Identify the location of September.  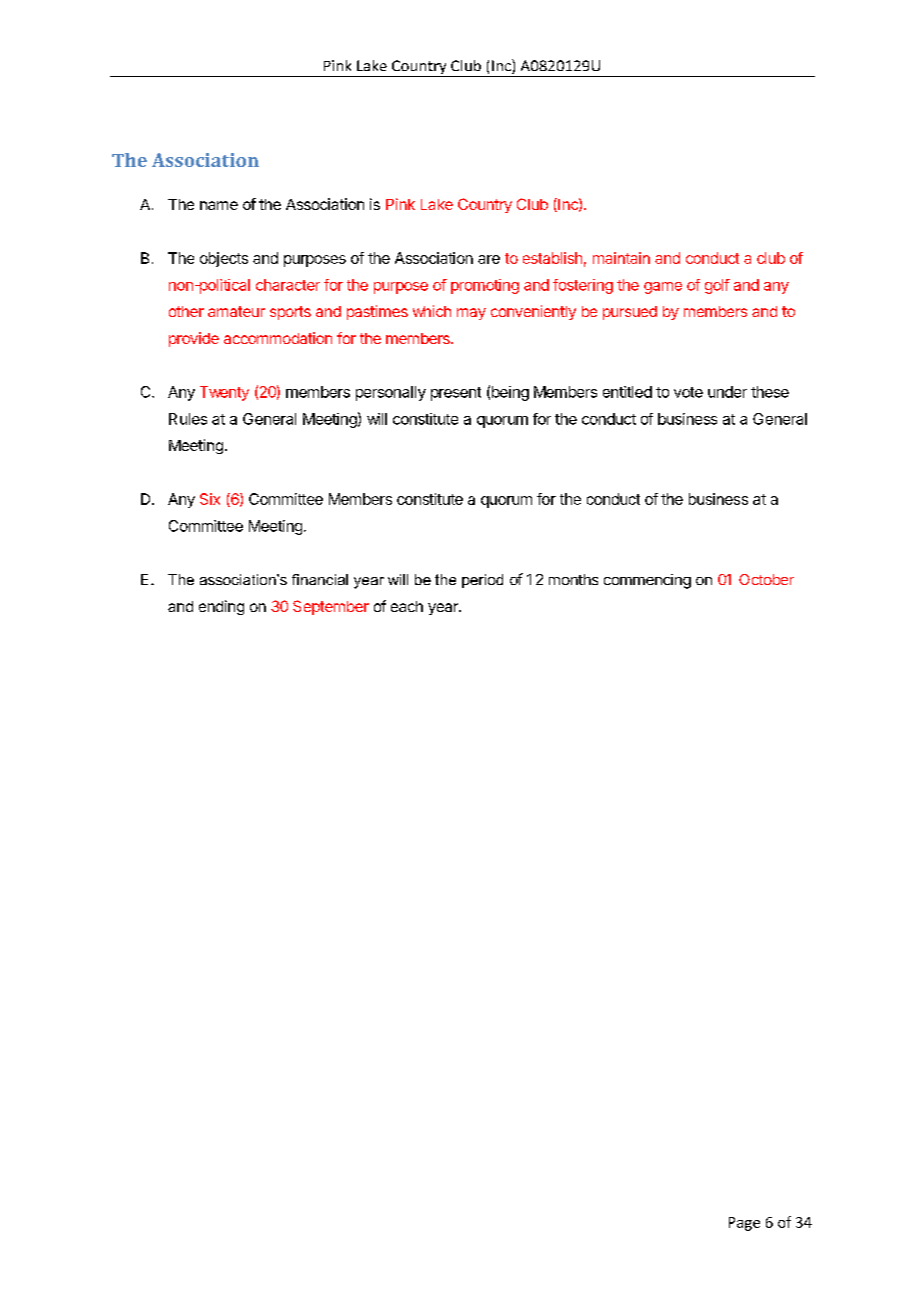
(331, 607).
